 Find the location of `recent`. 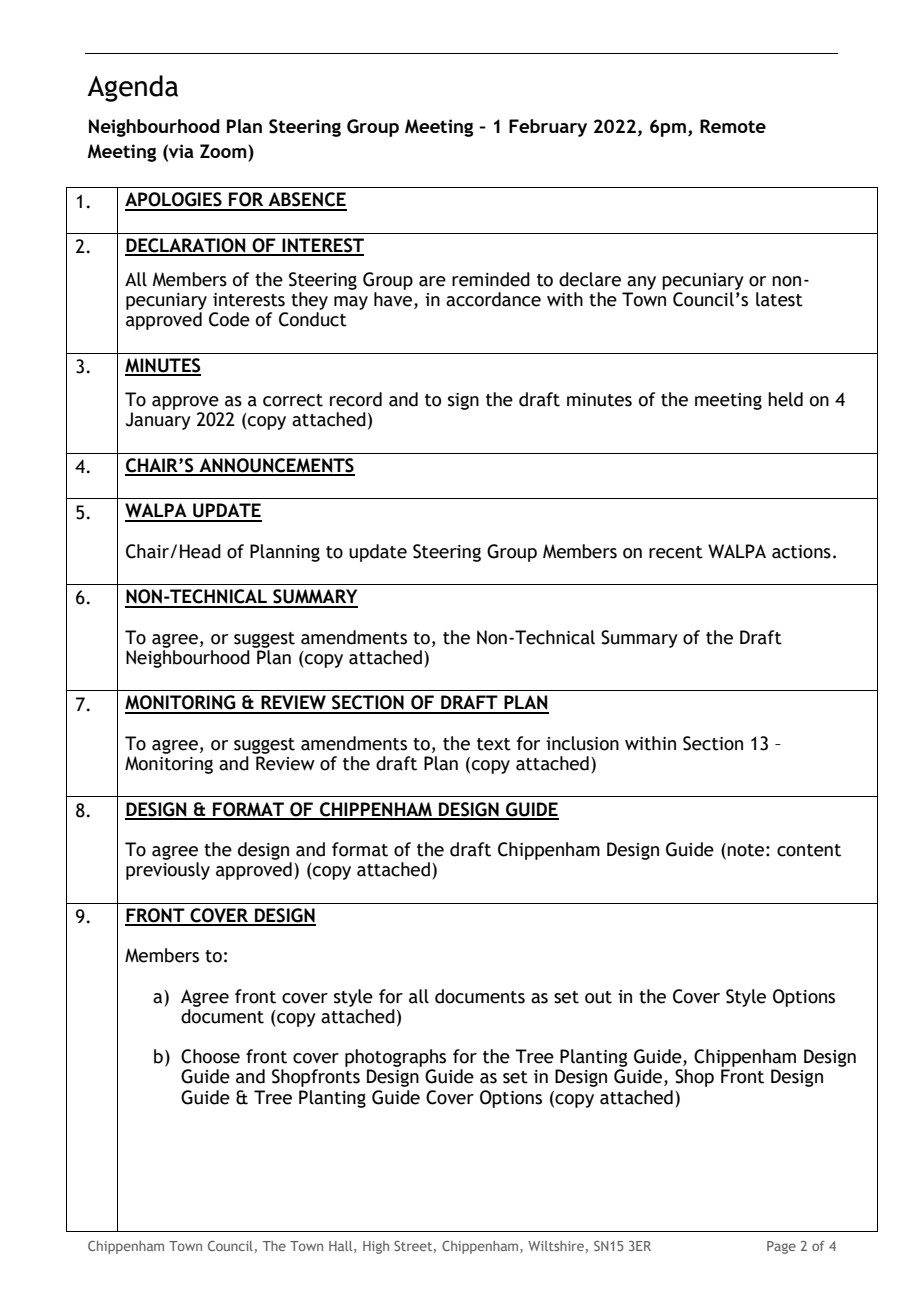

recent is located at coordinates (676, 552).
